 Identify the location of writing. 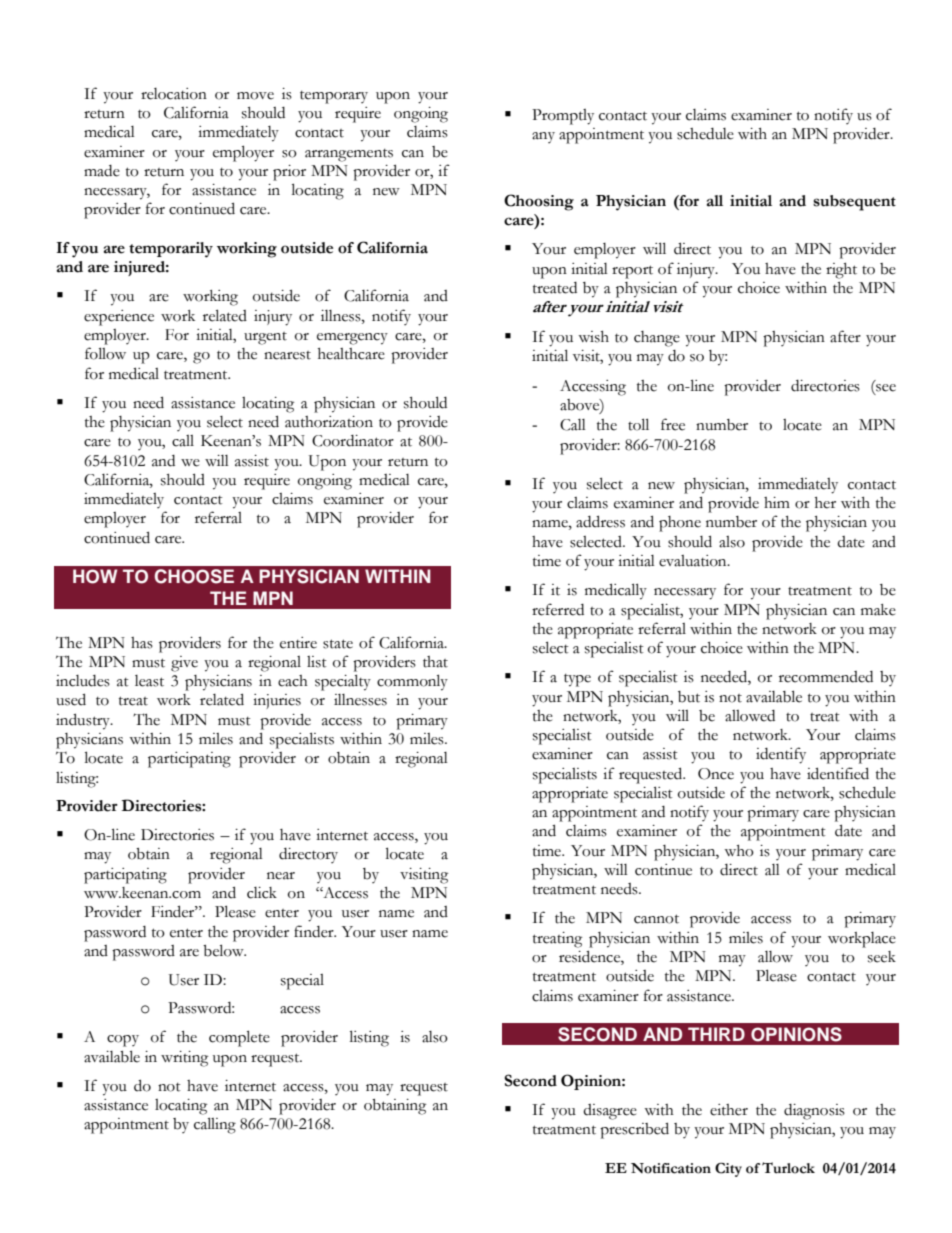
(184, 1059).
